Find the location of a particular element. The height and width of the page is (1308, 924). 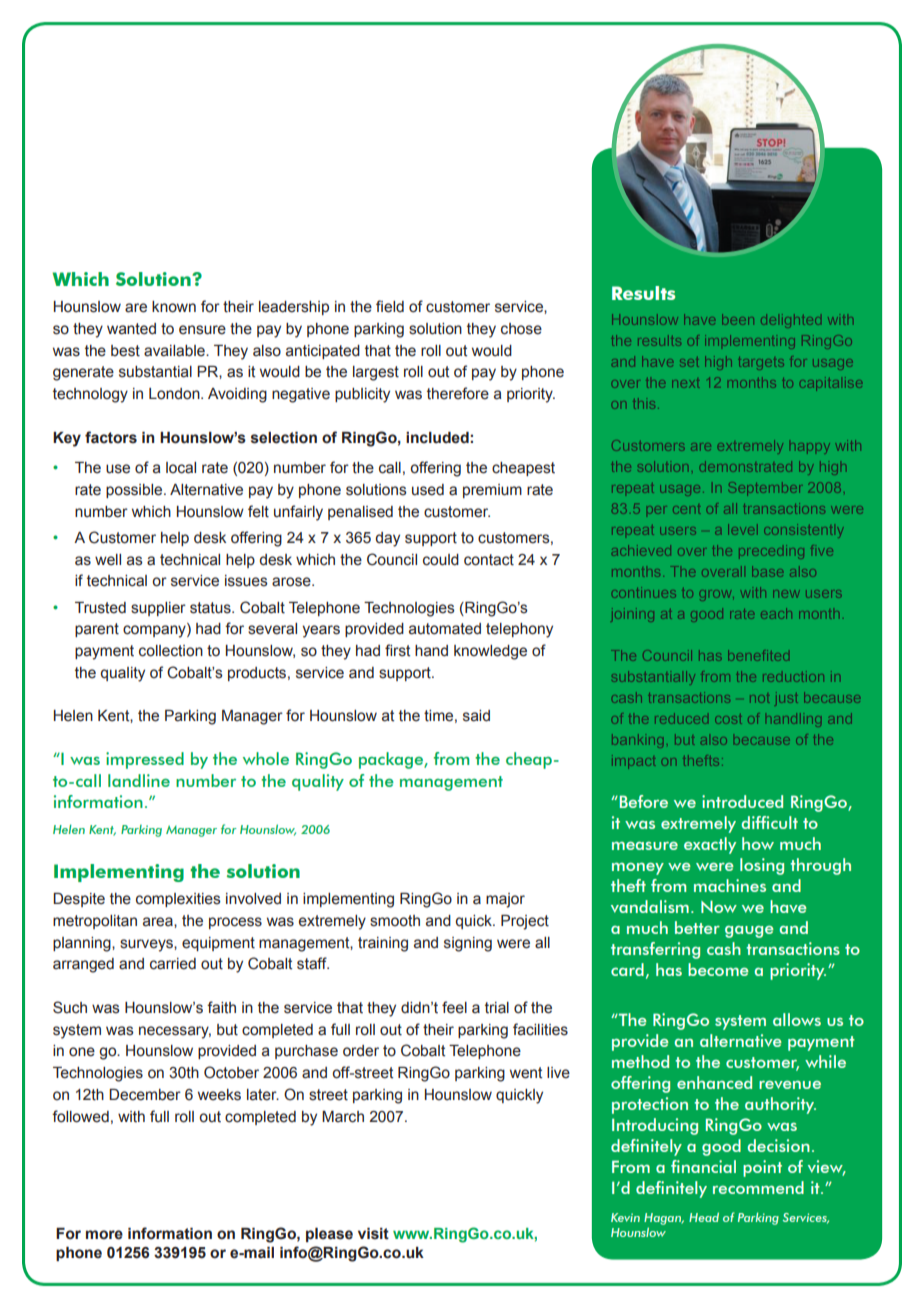

been is located at coordinates (738, 319).
